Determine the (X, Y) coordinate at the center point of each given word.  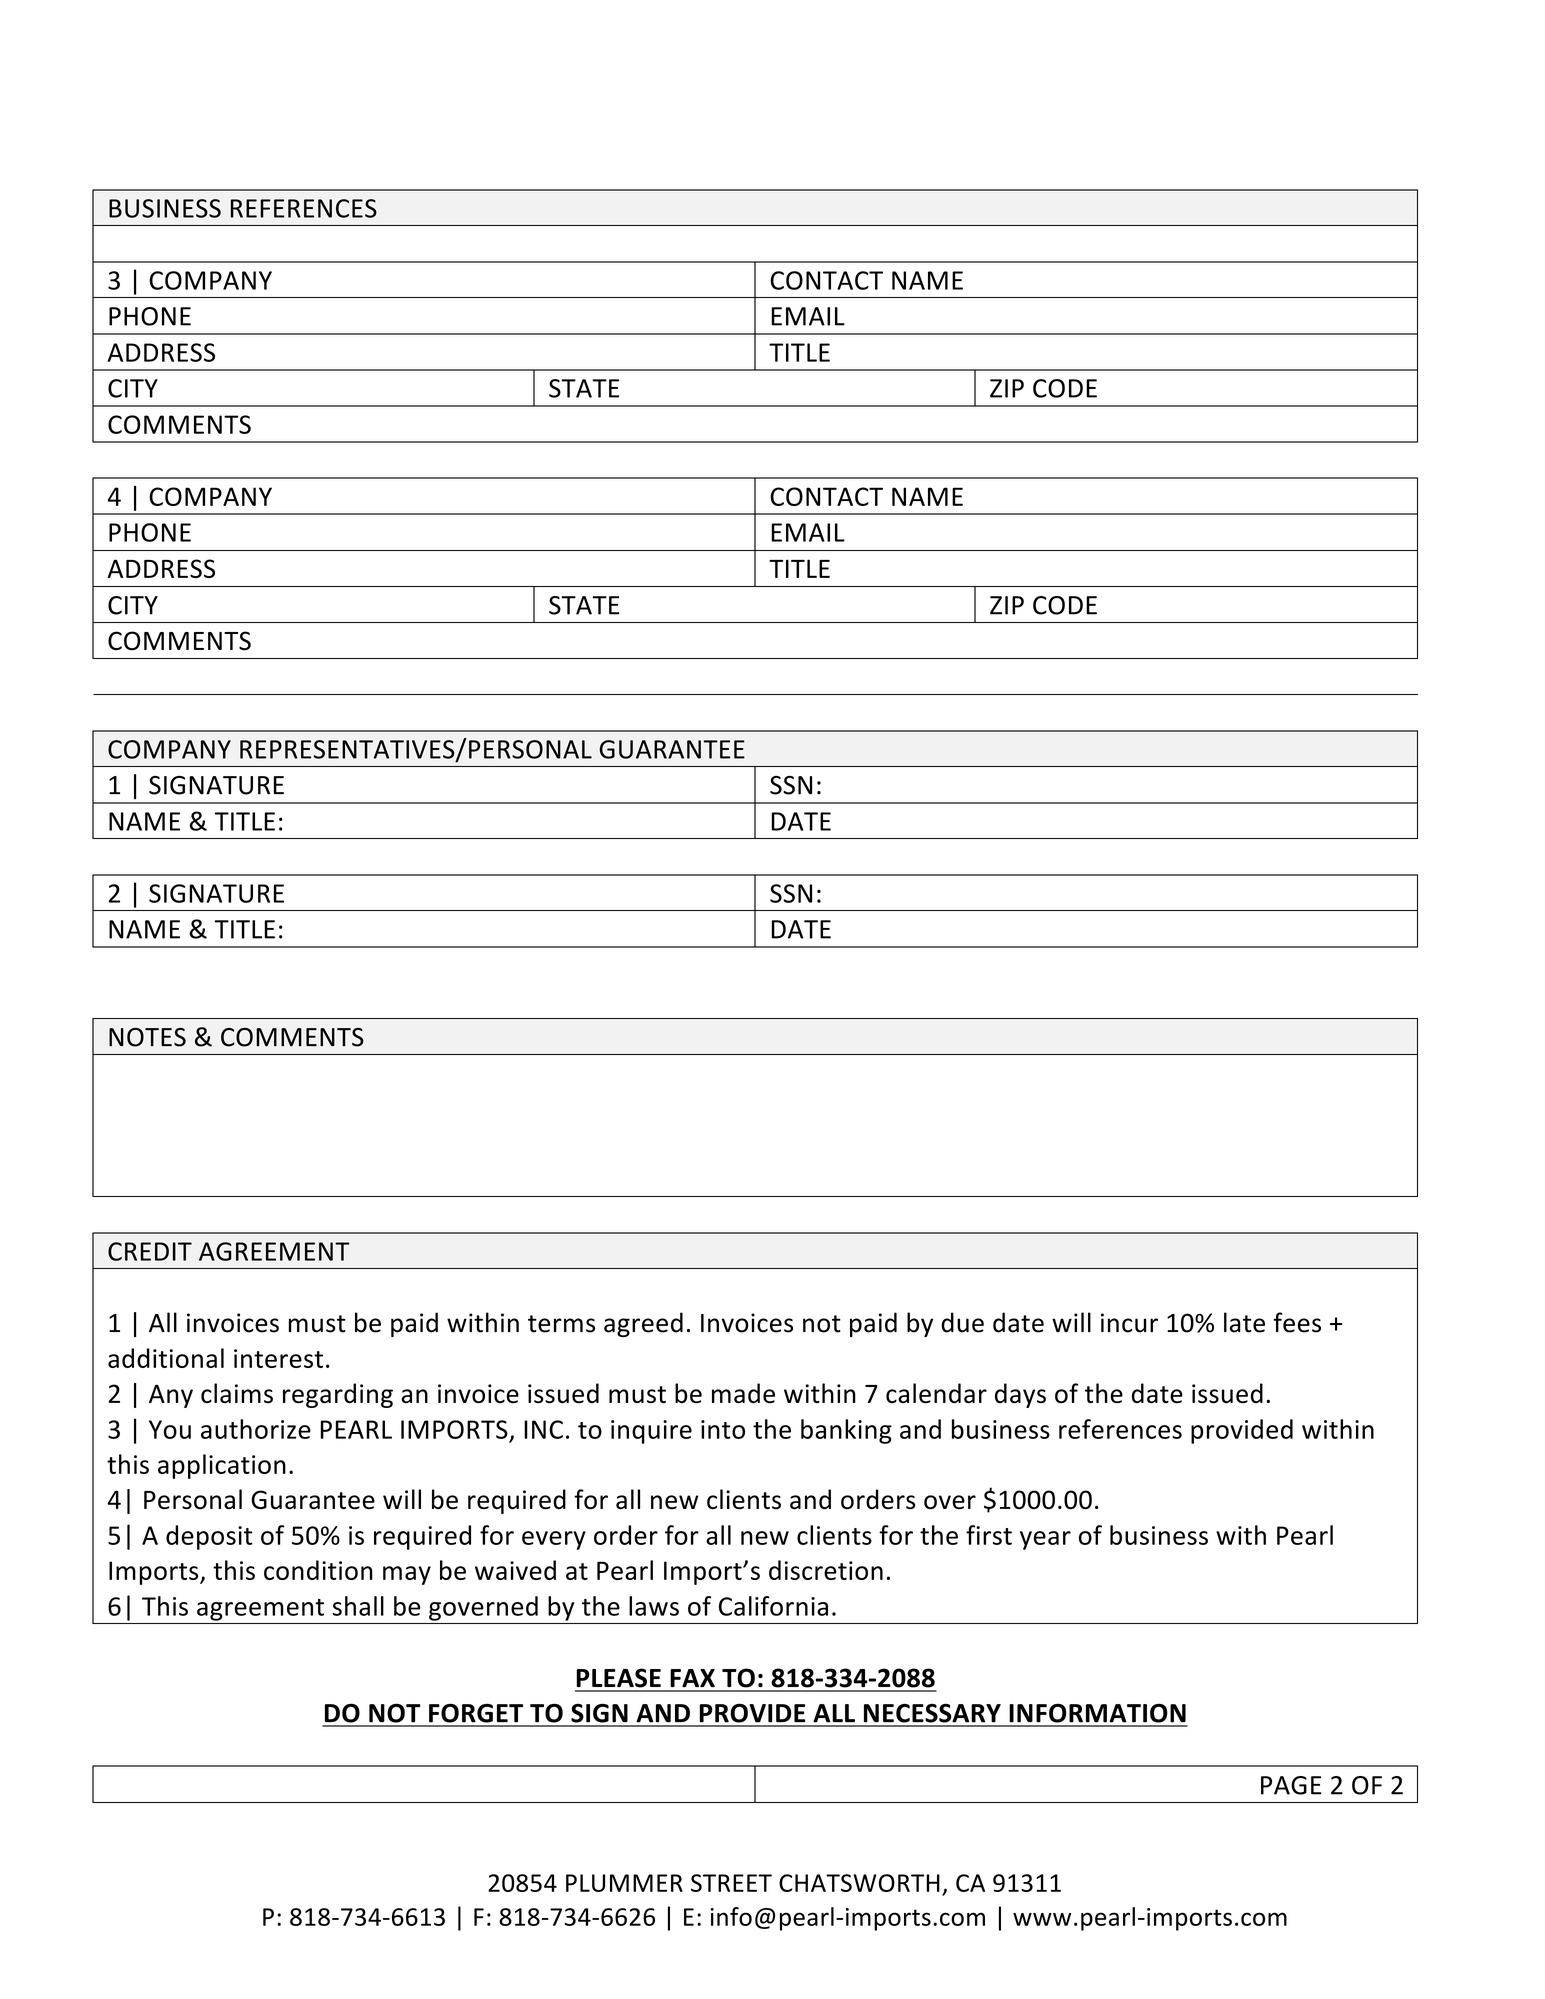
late (1244, 1322)
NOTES (147, 1037)
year (1045, 1540)
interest (278, 1358)
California (773, 1606)
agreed (643, 1324)
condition (318, 1570)
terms (561, 1324)
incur (1129, 1323)
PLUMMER (624, 1883)
